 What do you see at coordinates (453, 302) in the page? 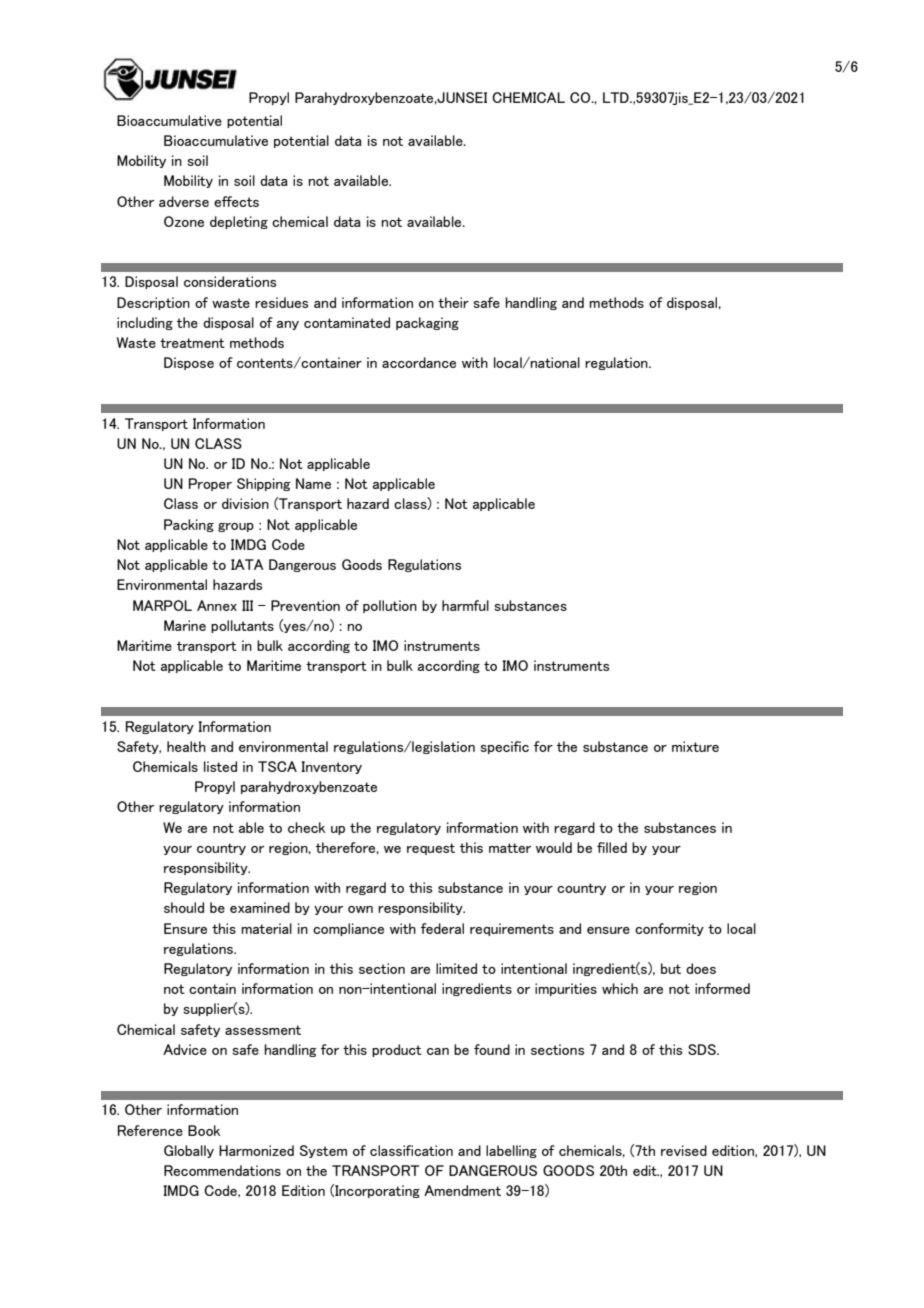
I see `their` at bounding box center [453, 302].
